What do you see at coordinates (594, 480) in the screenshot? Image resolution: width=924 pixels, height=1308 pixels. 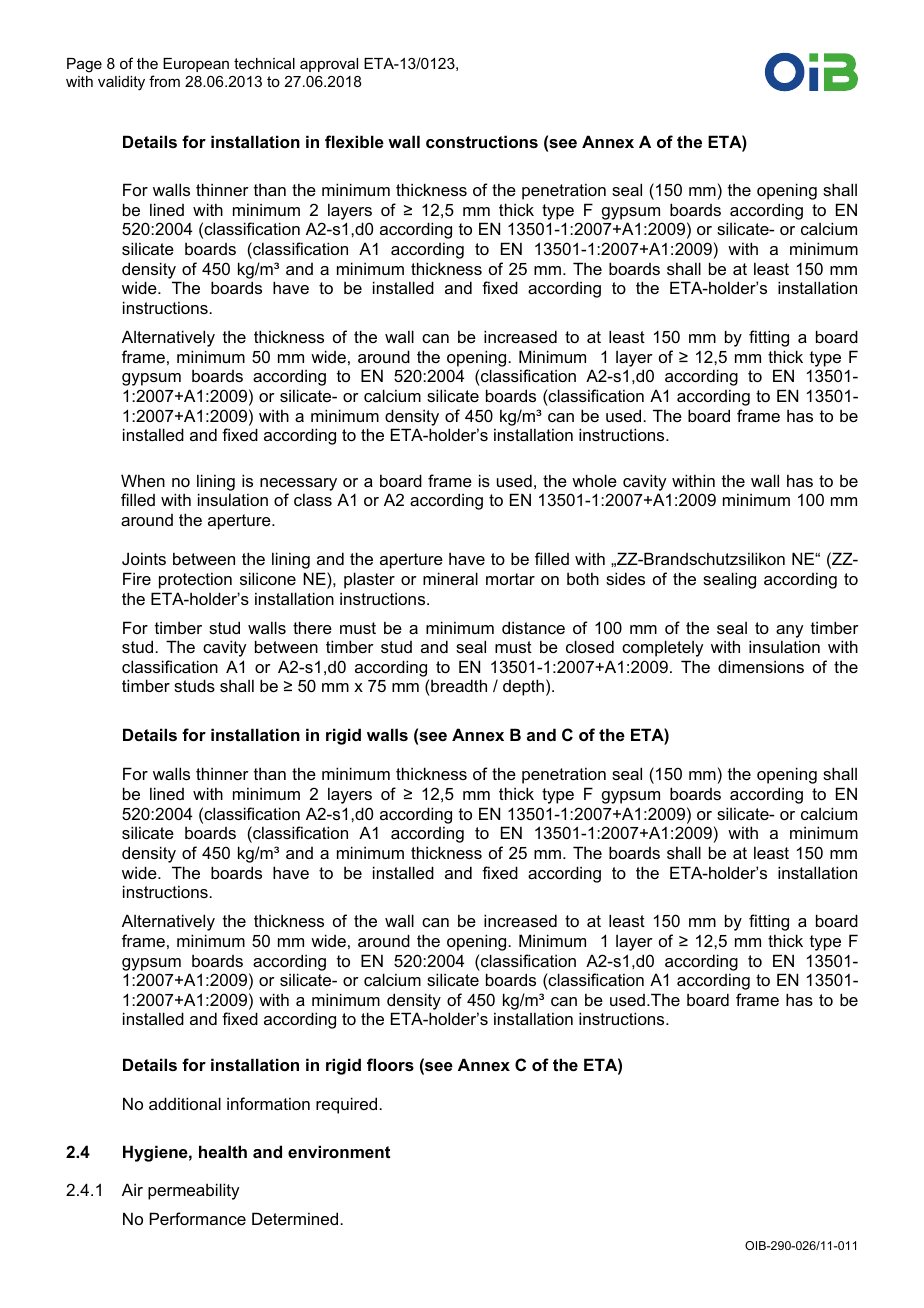 I see `whole` at bounding box center [594, 480].
